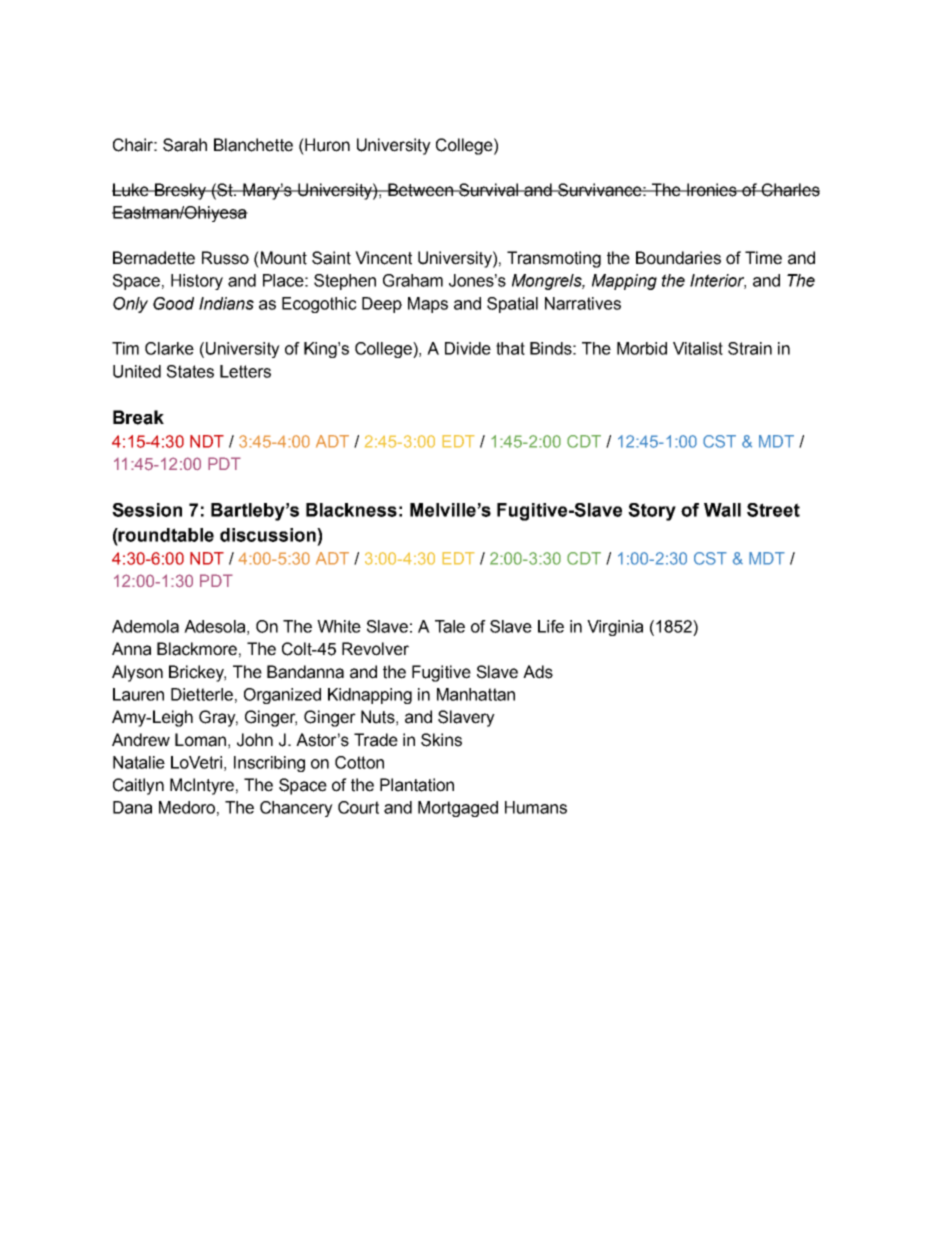 The image size is (952, 1233). I want to click on Tale, so click(450, 626).
